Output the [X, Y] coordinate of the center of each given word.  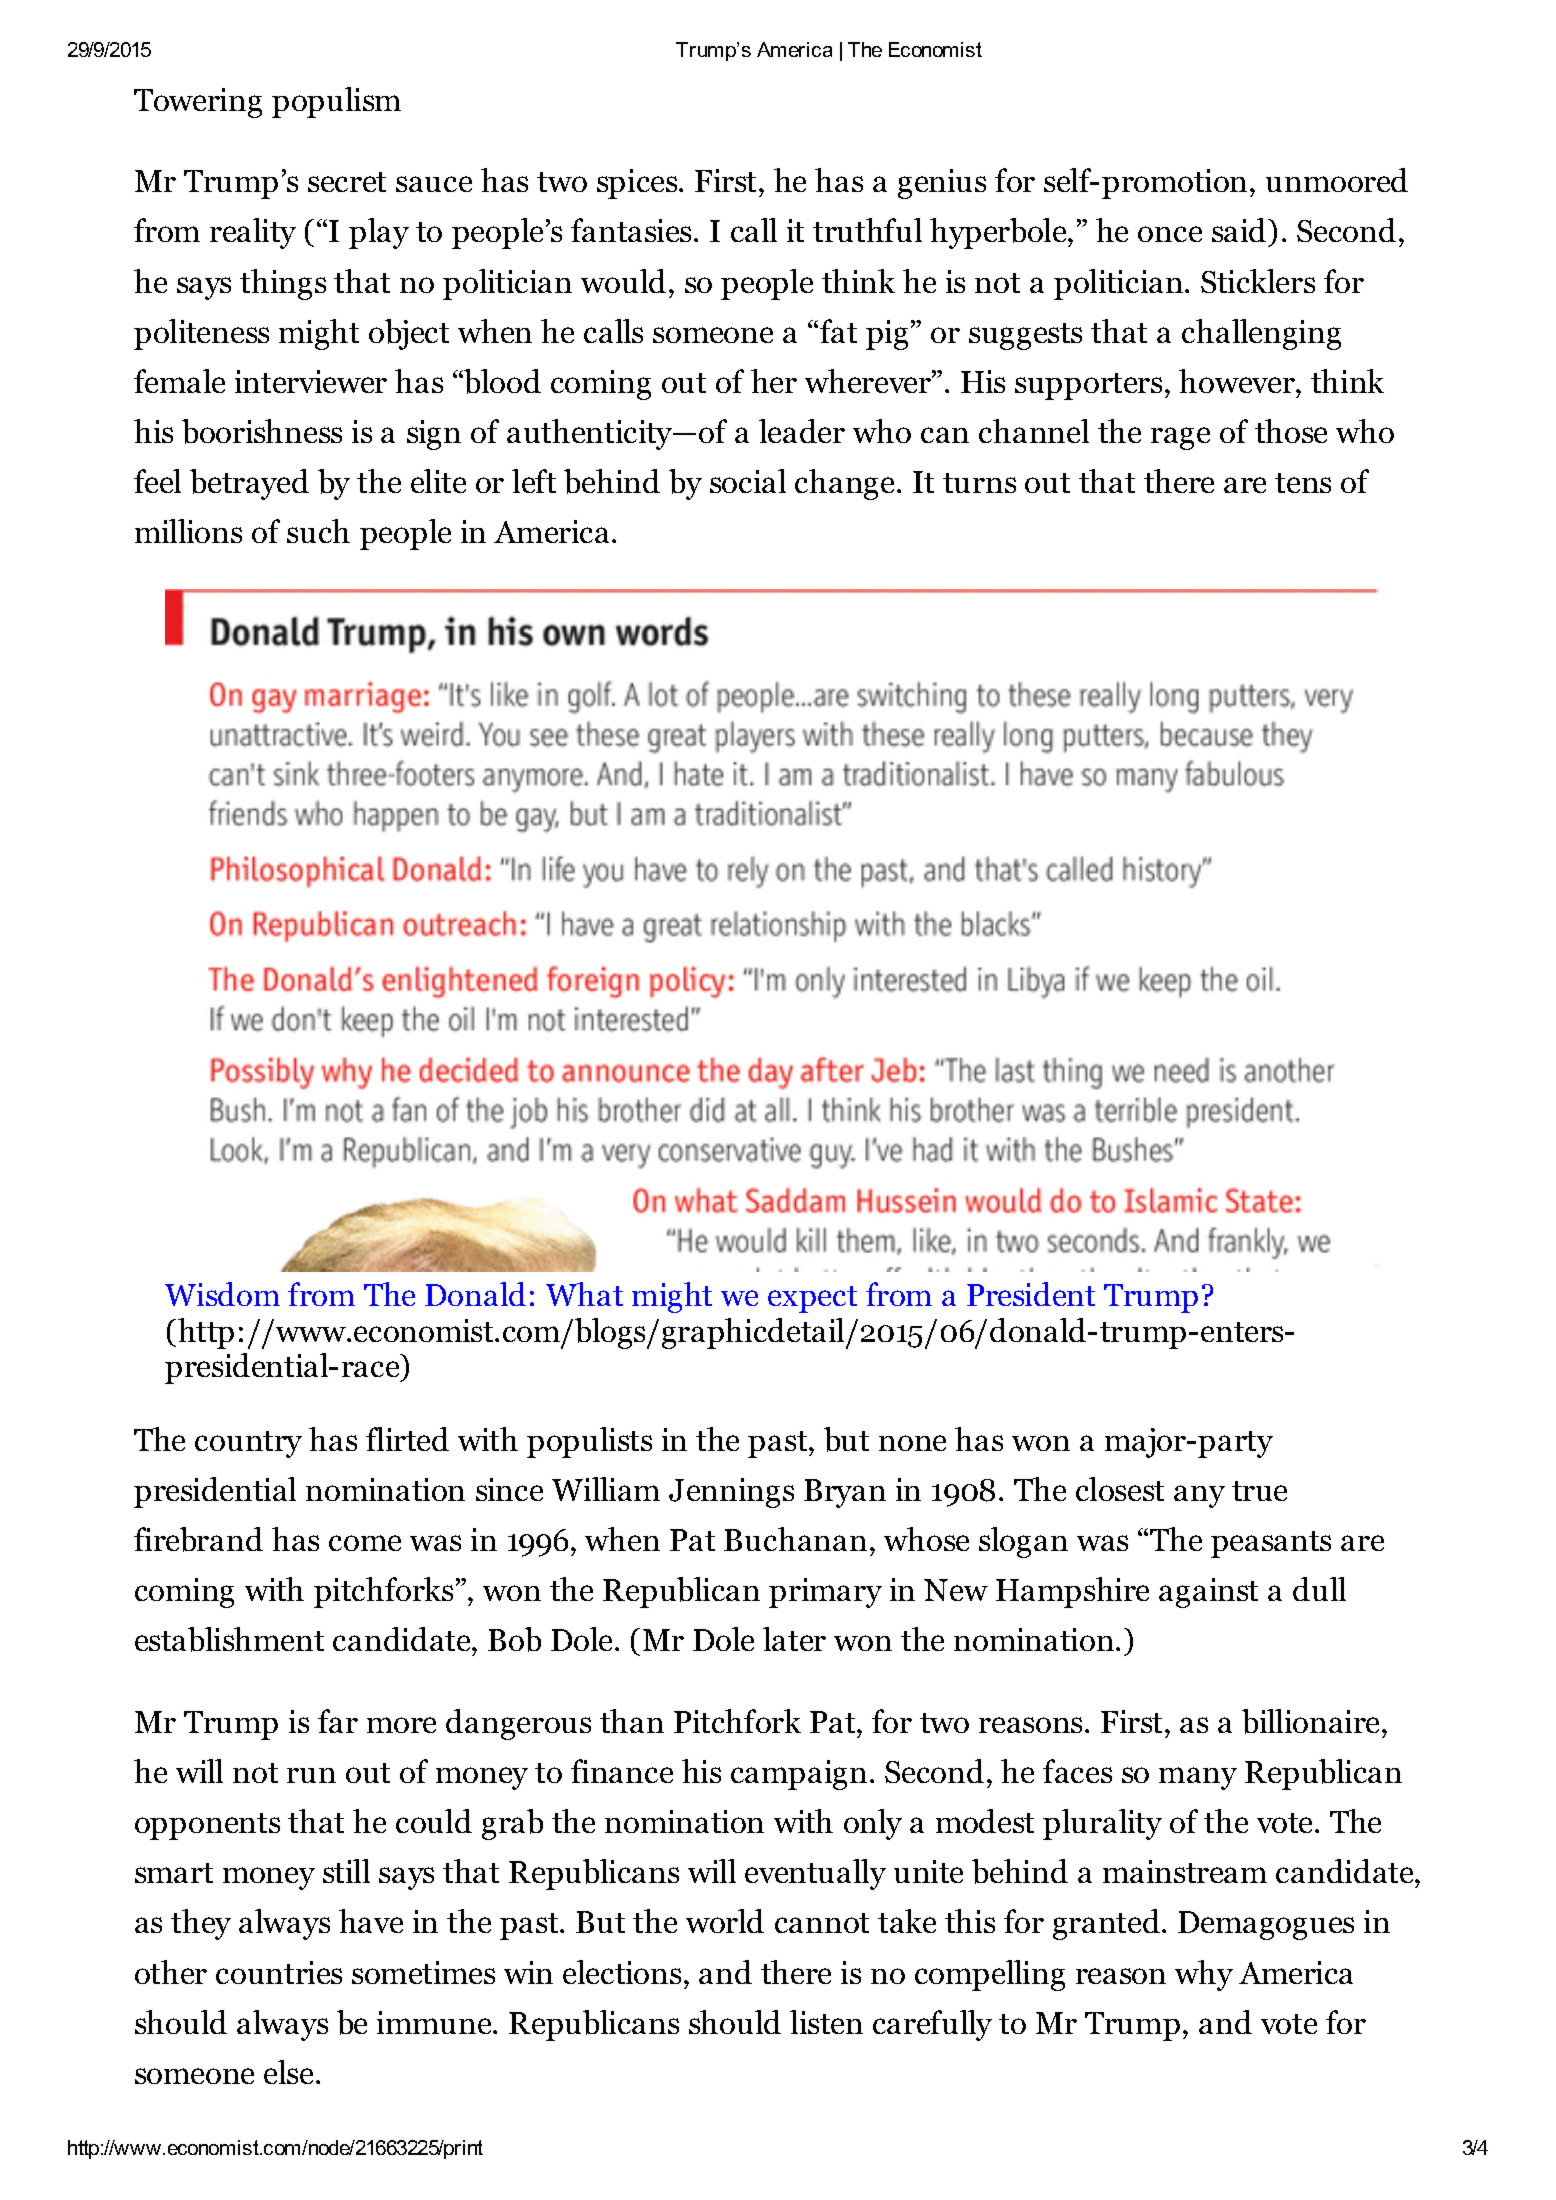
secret [347, 182]
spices [638, 184]
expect [812, 1299]
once [1170, 234]
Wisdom [222, 1294]
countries [279, 1972]
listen [826, 2022]
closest [1120, 1489]
